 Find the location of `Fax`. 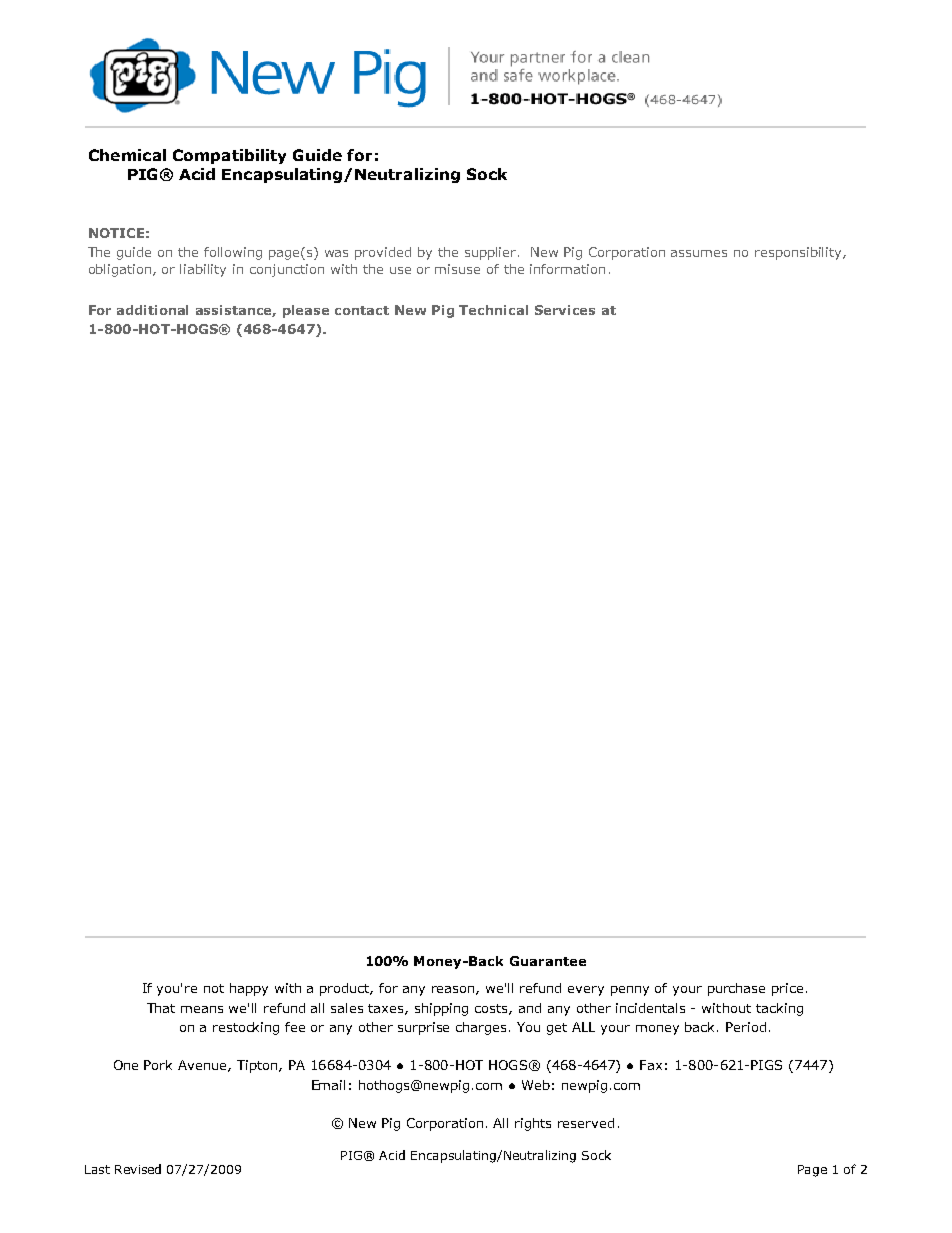

Fax is located at coordinates (651, 1065).
